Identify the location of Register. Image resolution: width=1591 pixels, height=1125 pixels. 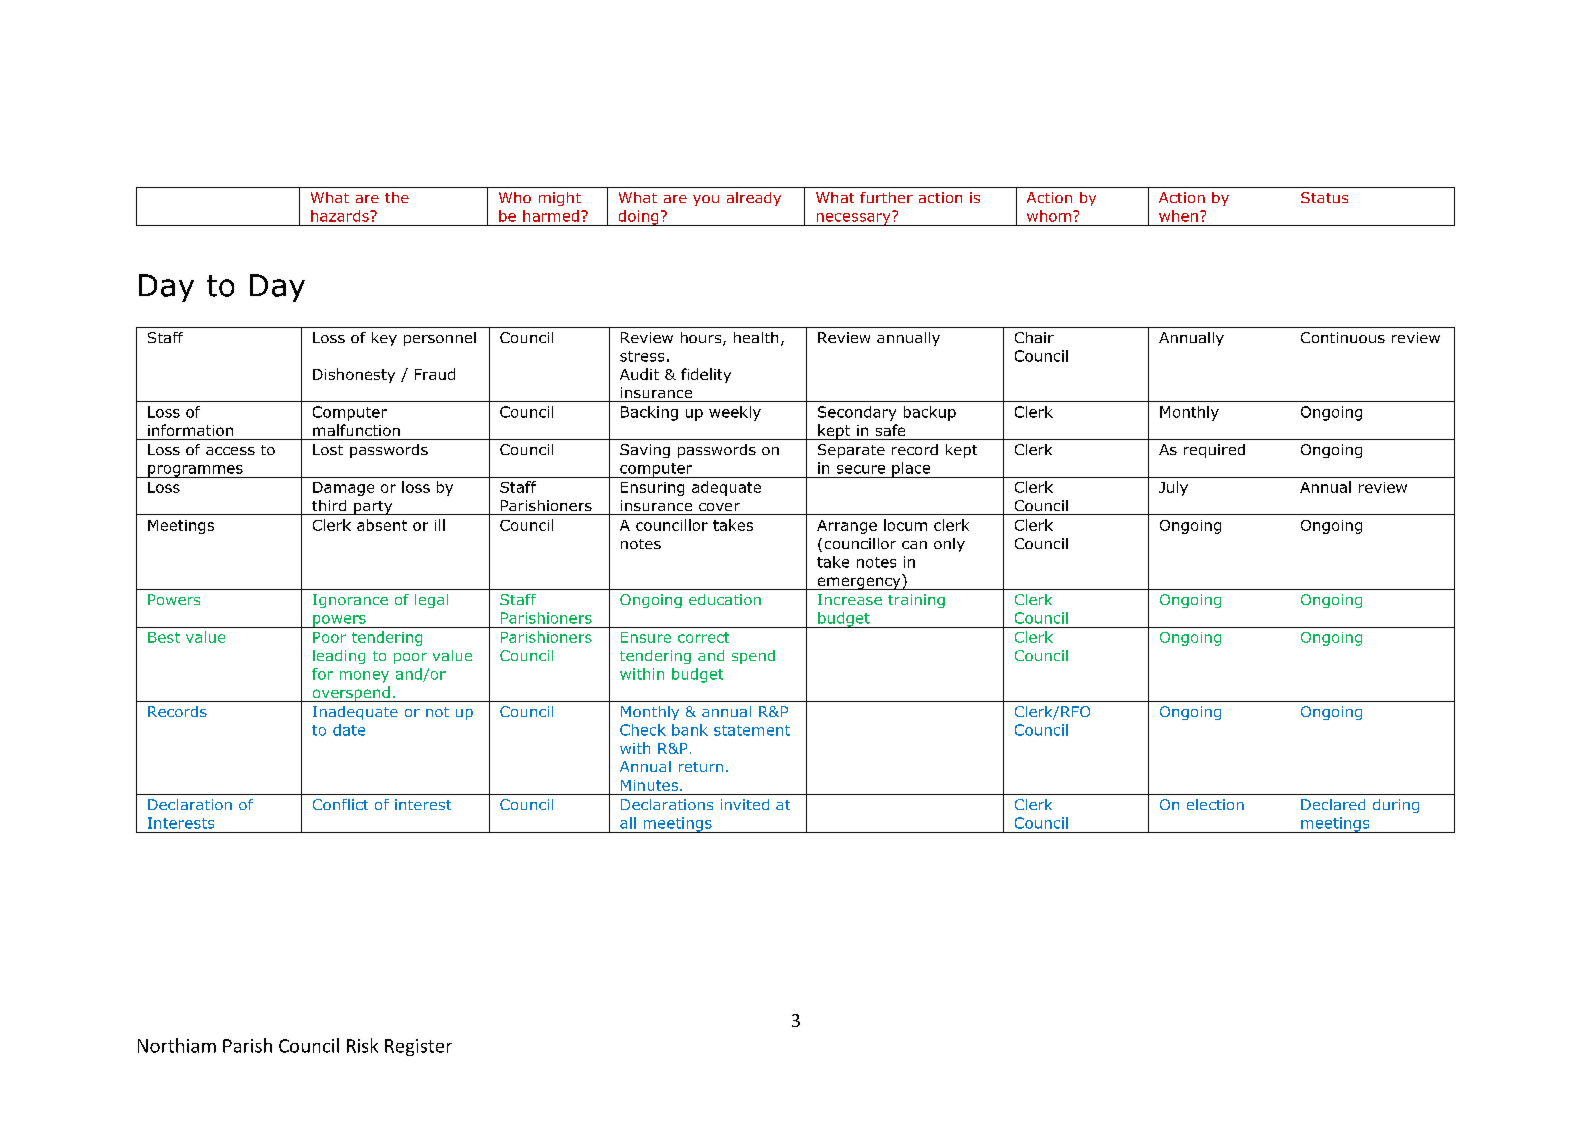
(418, 1047).
